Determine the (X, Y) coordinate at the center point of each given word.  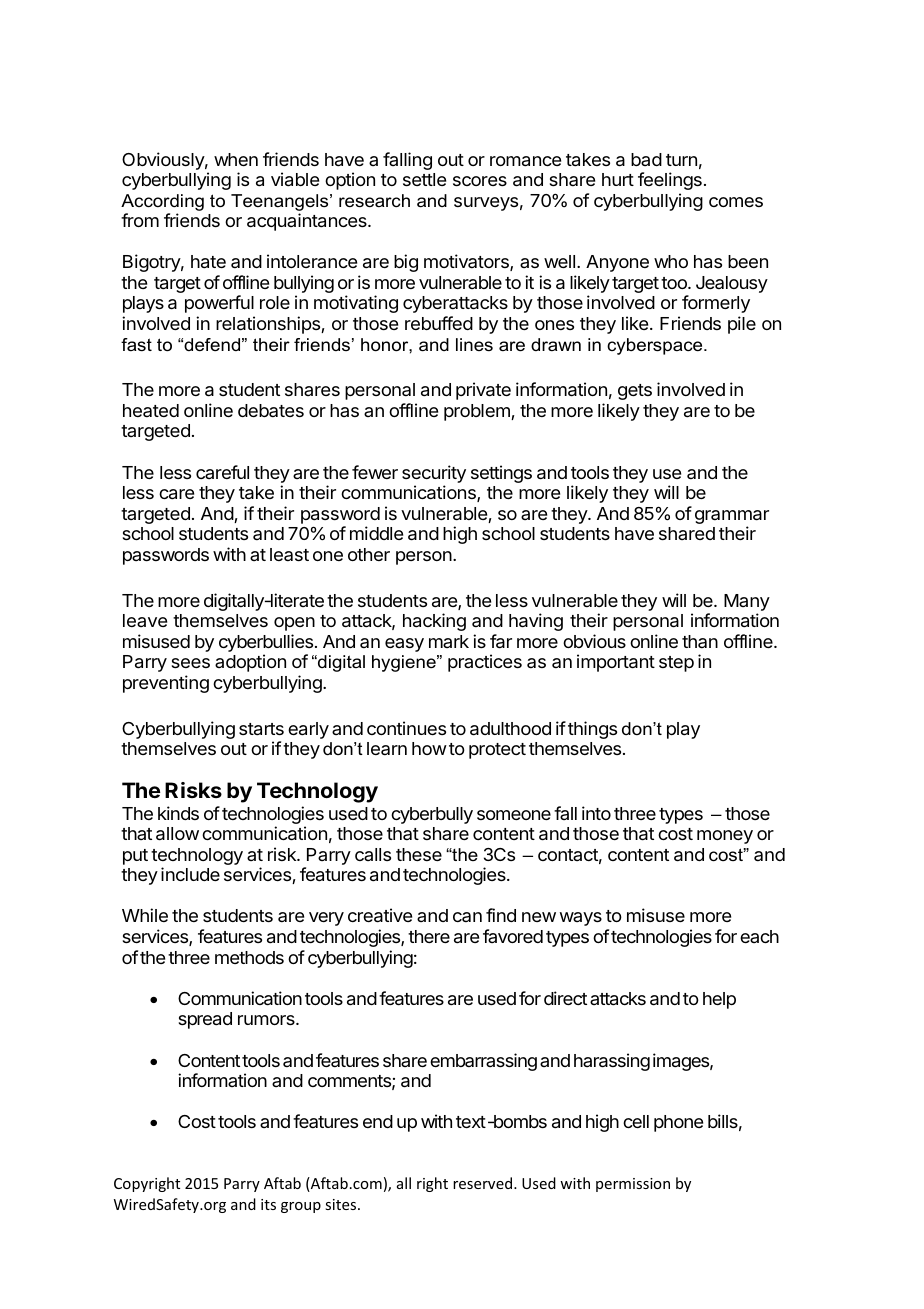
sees (191, 663)
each (759, 936)
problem (478, 412)
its (268, 1204)
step (676, 664)
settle (424, 179)
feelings (670, 181)
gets (635, 392)
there (429, 936)
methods (249, 957)
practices (485, 663)
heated (151, 410)
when (236, 159)
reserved (484, 1183)
